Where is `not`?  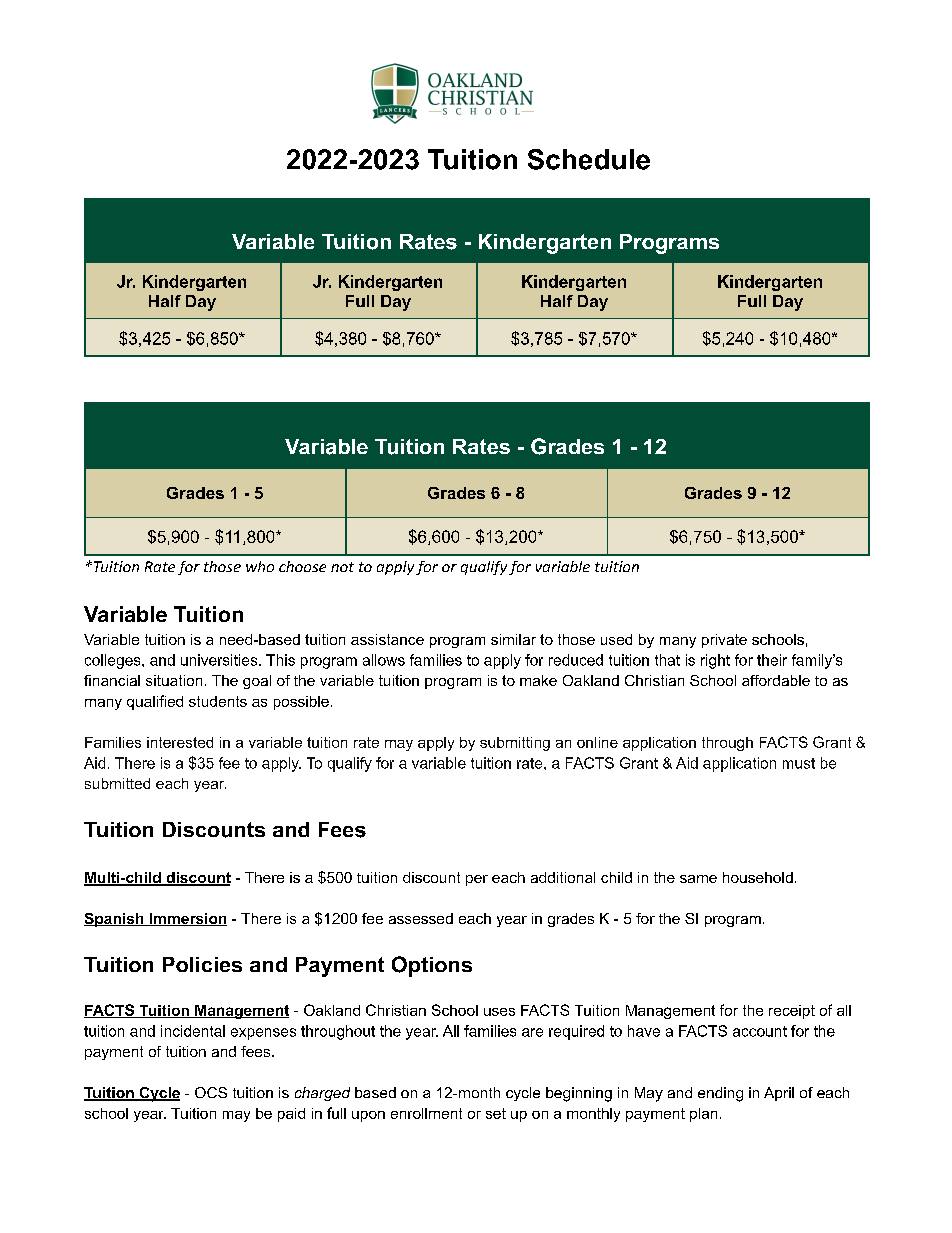
not is located at coordinates (342, 567).
